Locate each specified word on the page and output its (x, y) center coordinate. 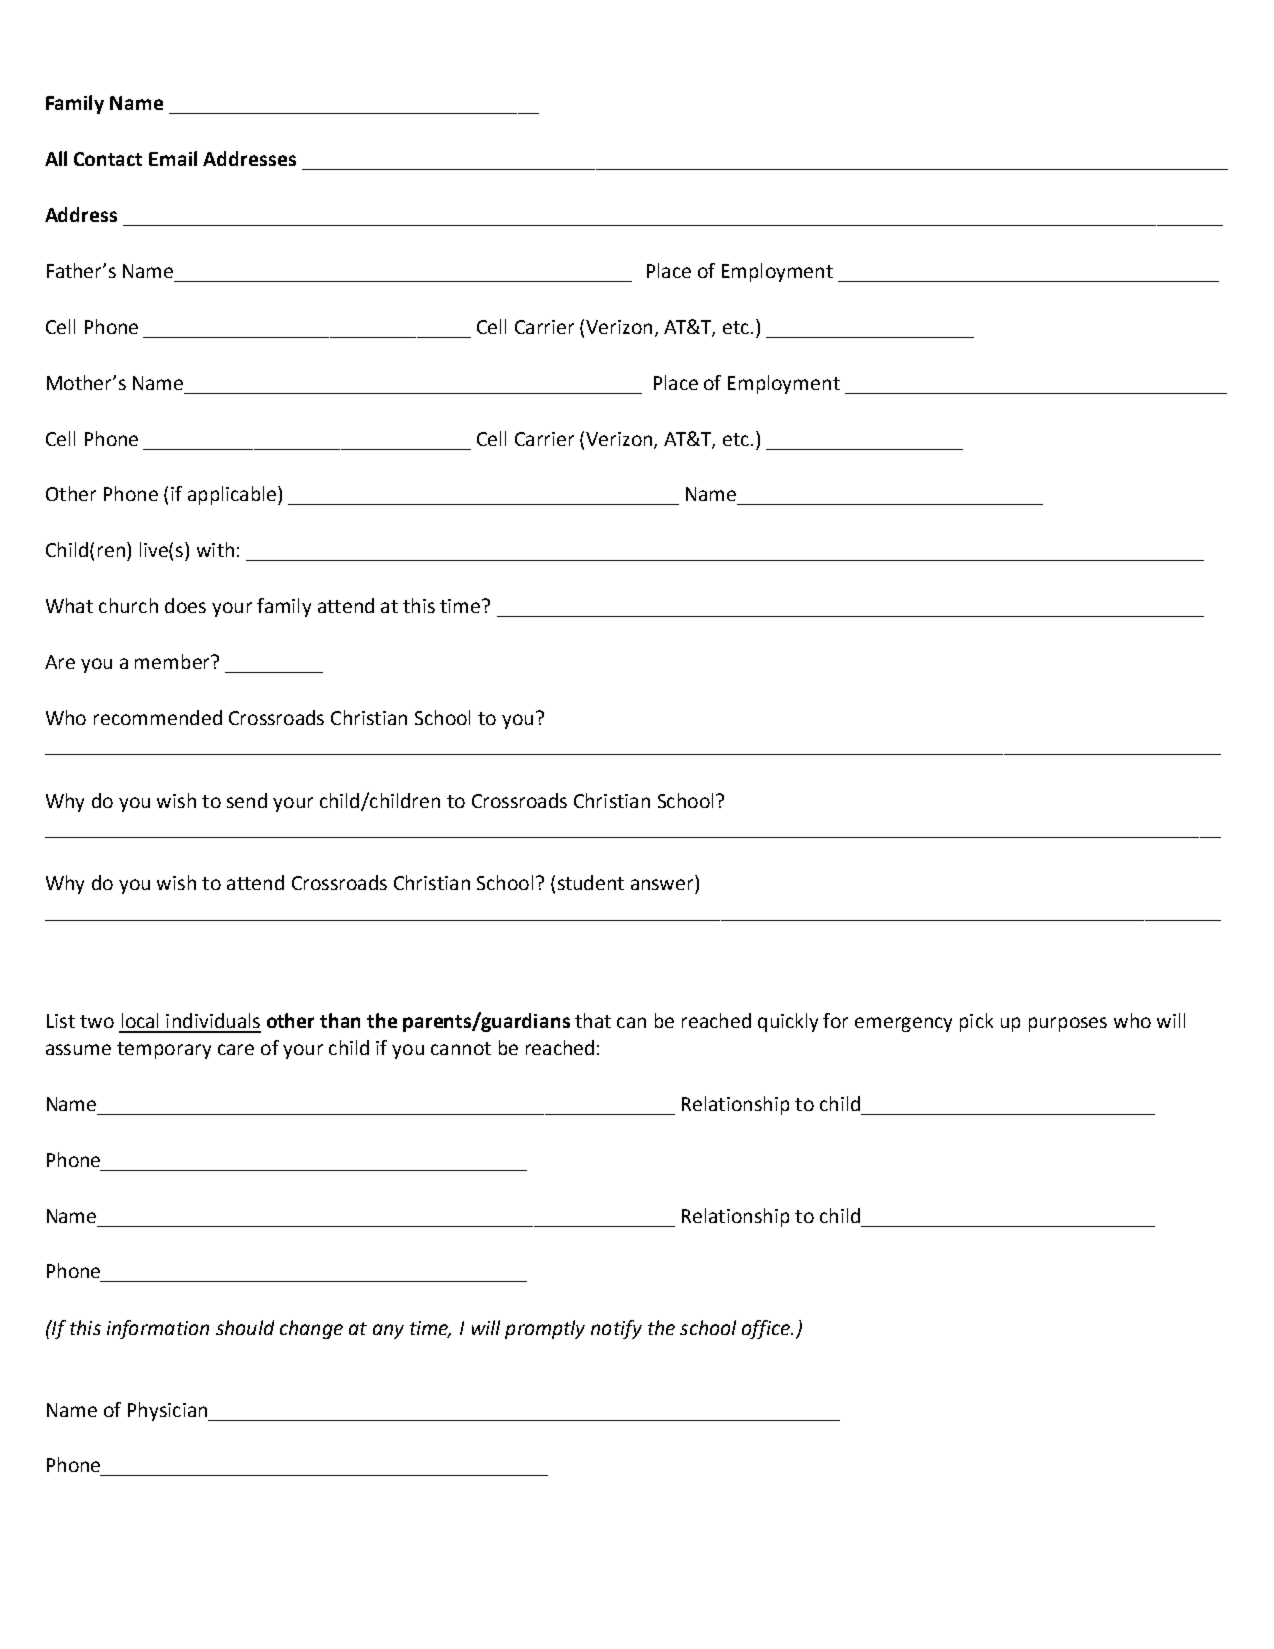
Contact (108, 159)
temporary (164, 1050)
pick (976, 1022)
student (591, 882)
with (215, 549)
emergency (903, 1024)
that (593, 1020)
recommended (158, 717)
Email (173, 158)
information (158, 1329)
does (185, 605)
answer (662, 884)
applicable (233, 495)
